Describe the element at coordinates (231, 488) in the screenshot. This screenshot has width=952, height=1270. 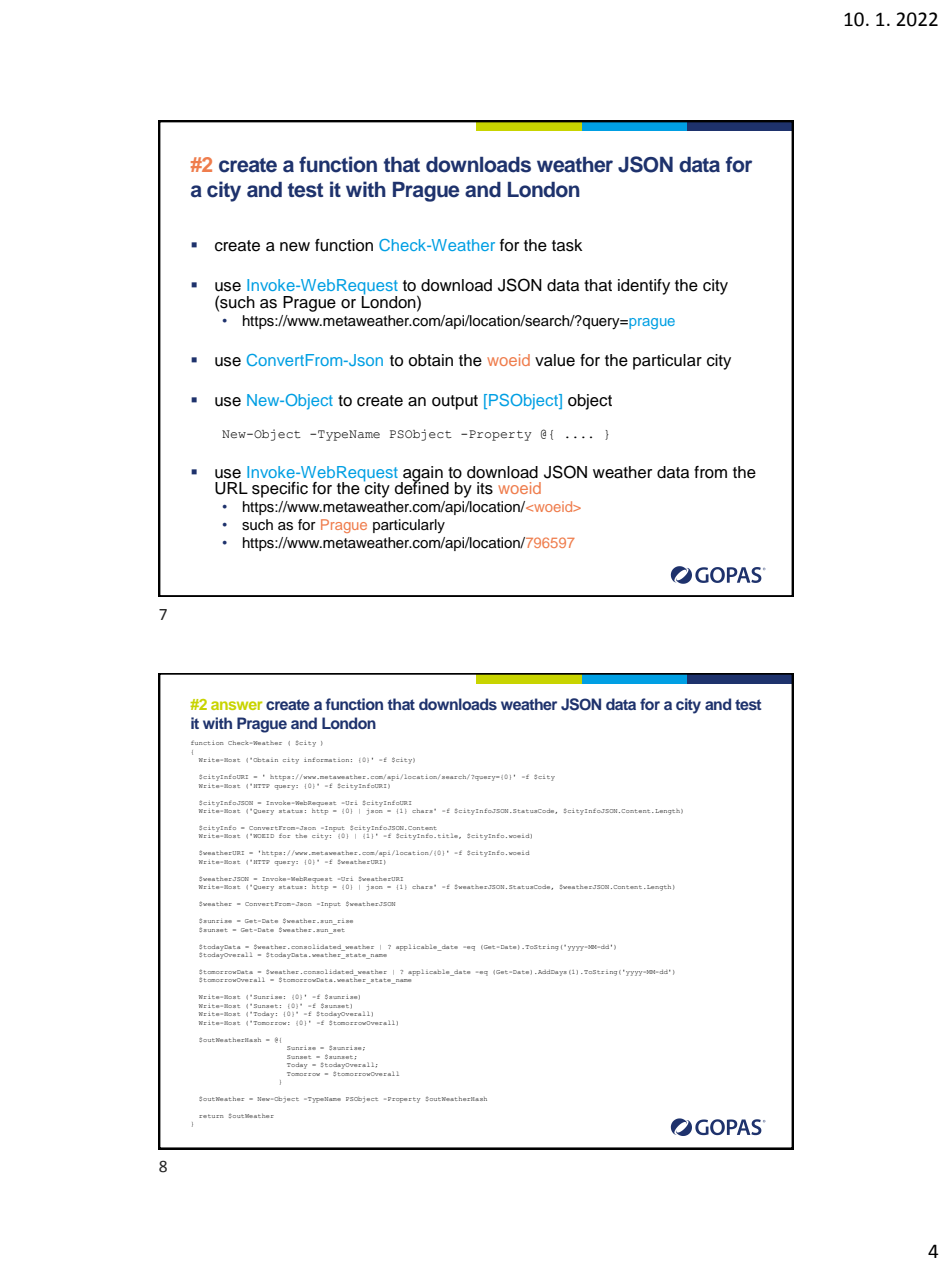
I see `URL` at that location.
